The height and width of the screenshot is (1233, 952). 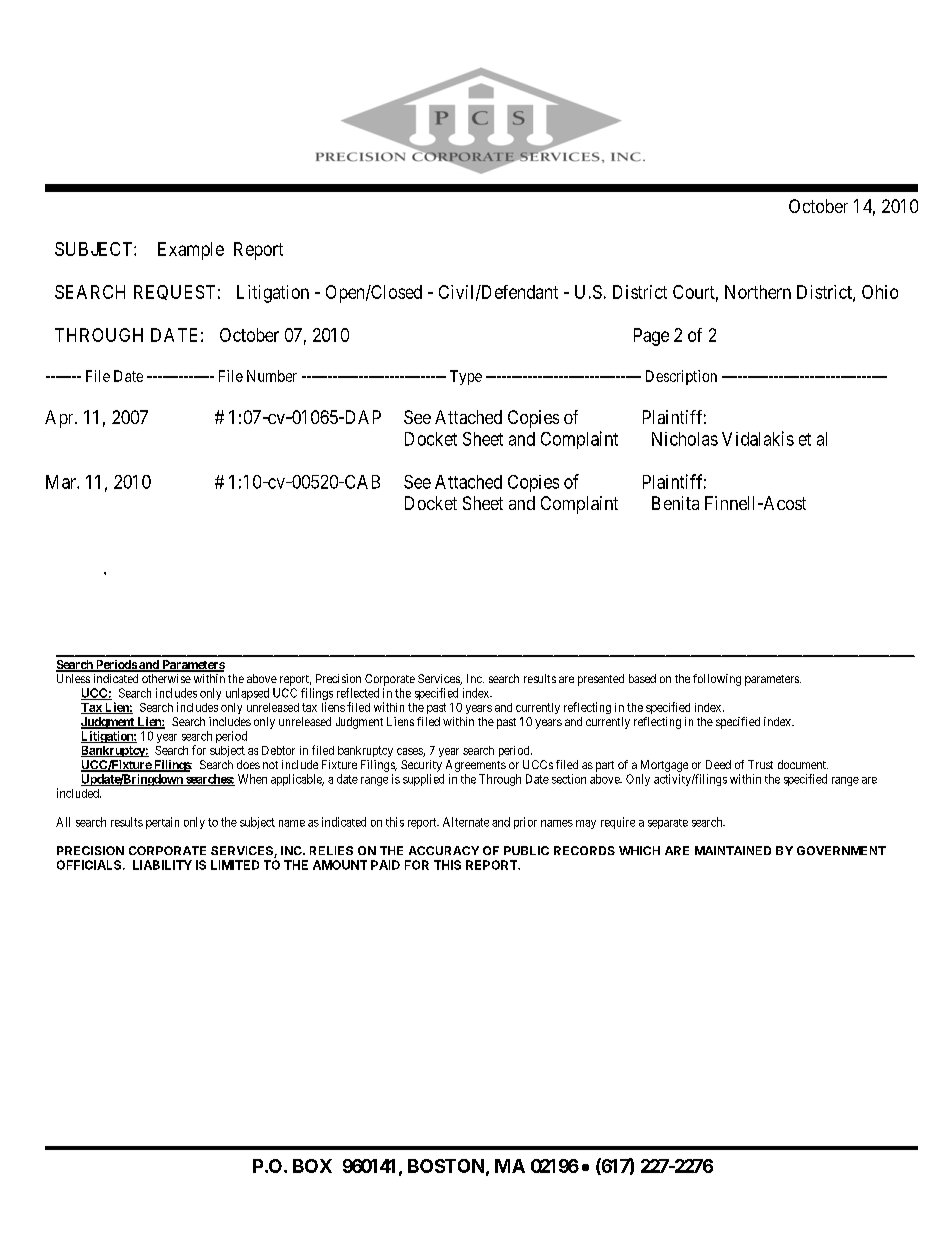 I want to click on does, so click(x=248, y=764).
